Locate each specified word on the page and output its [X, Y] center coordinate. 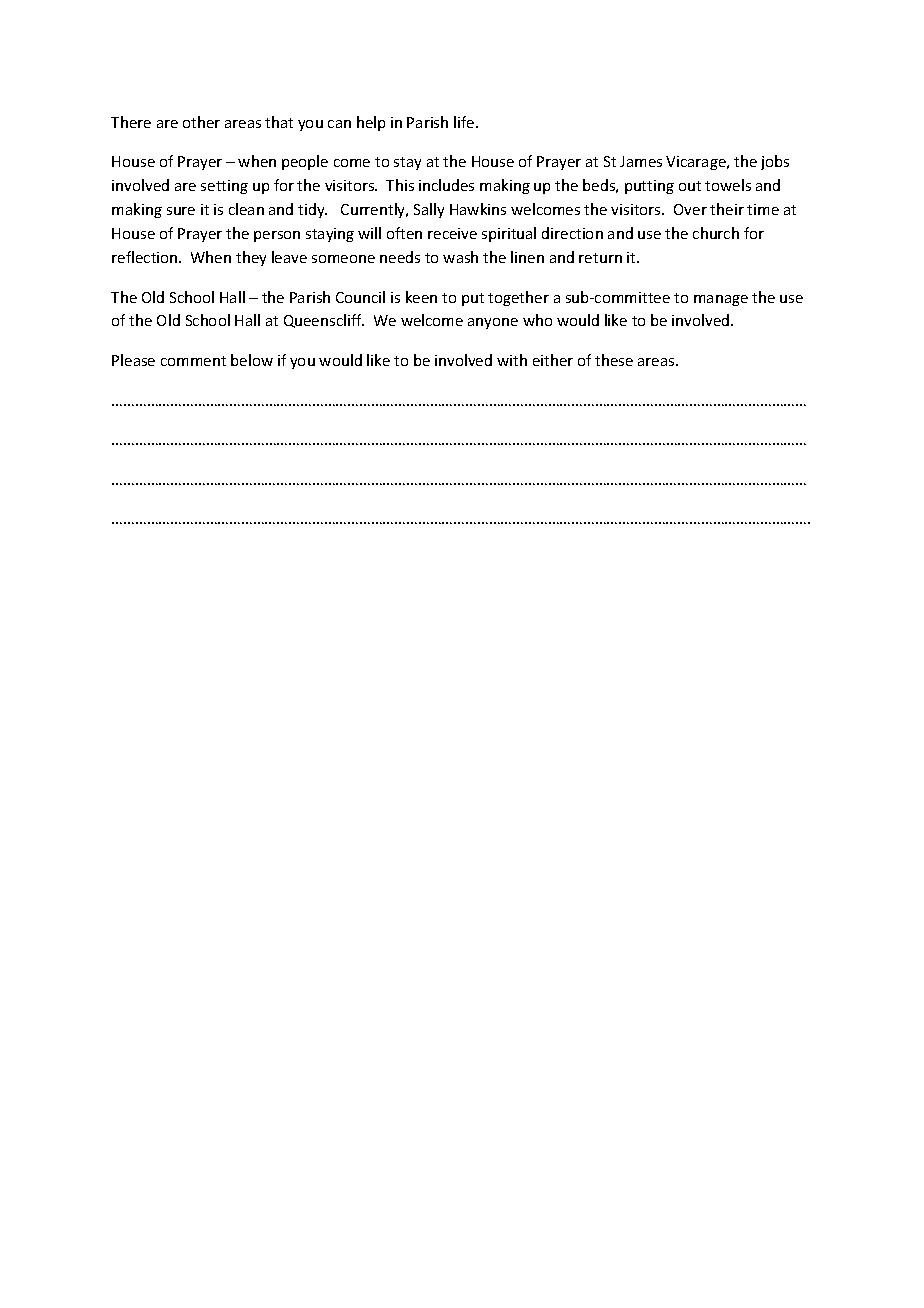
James [641, 161]
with [512, 360]
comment [193, 361]
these [614, 360]
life [465, 122]
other [201, 122]
